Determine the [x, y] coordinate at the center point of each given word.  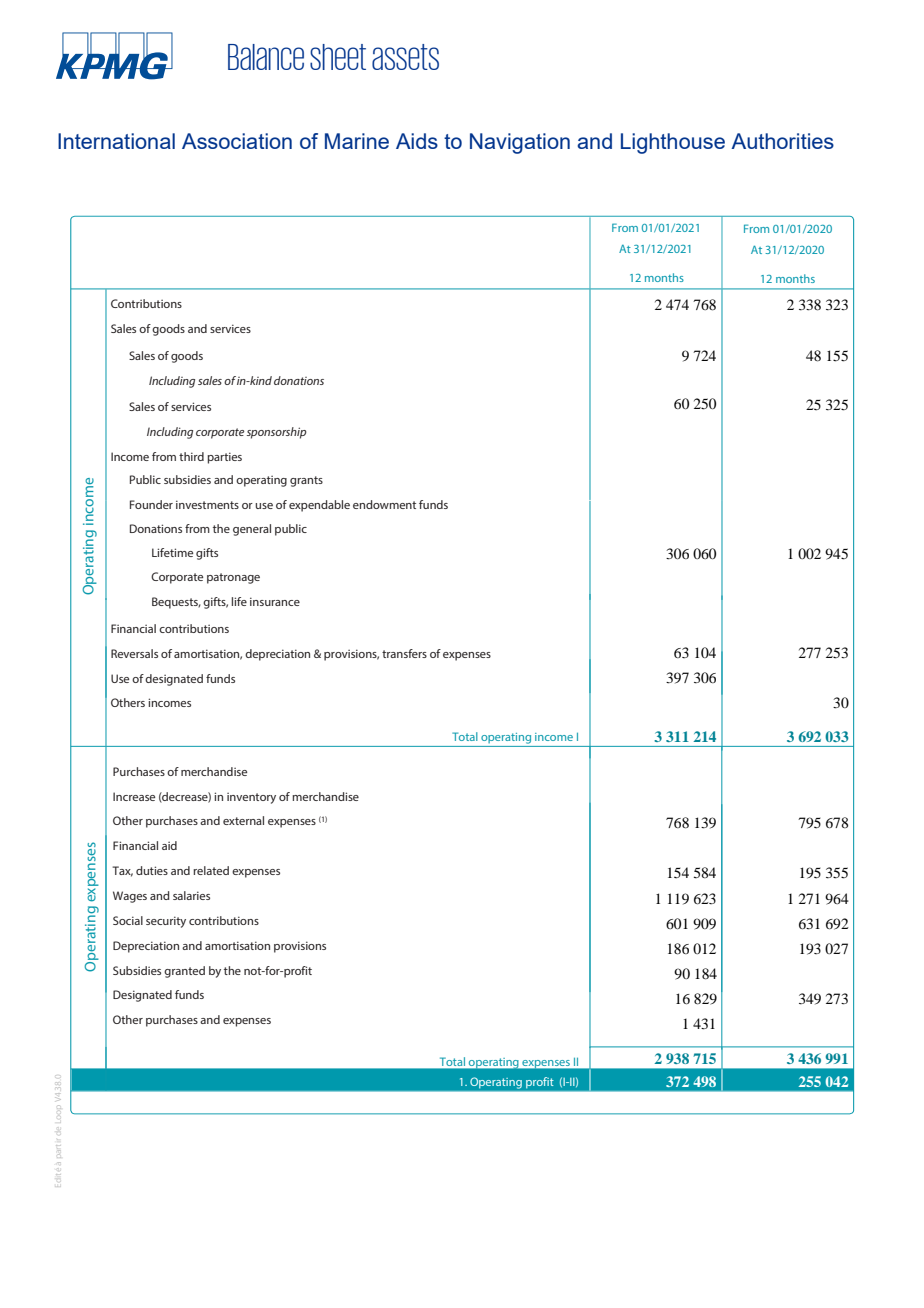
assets [405, 57]
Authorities [782, 141]
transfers [404, 653]
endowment [384, 504]
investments [207, 504]
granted [184, 972]
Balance [266, 57]
